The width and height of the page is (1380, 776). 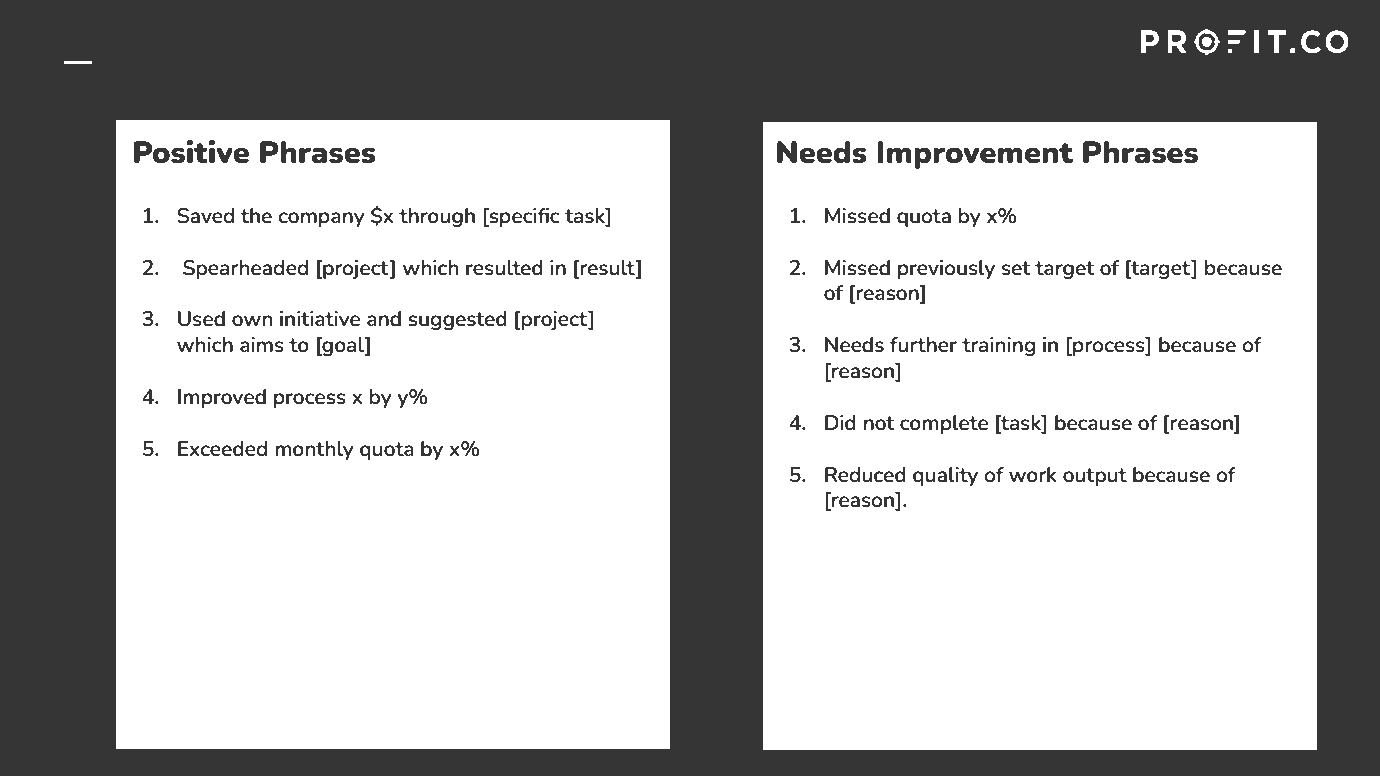 What do you see at coordinates (1033, 474) in the page?
I see `work` at bounding box center [1033, 474].
